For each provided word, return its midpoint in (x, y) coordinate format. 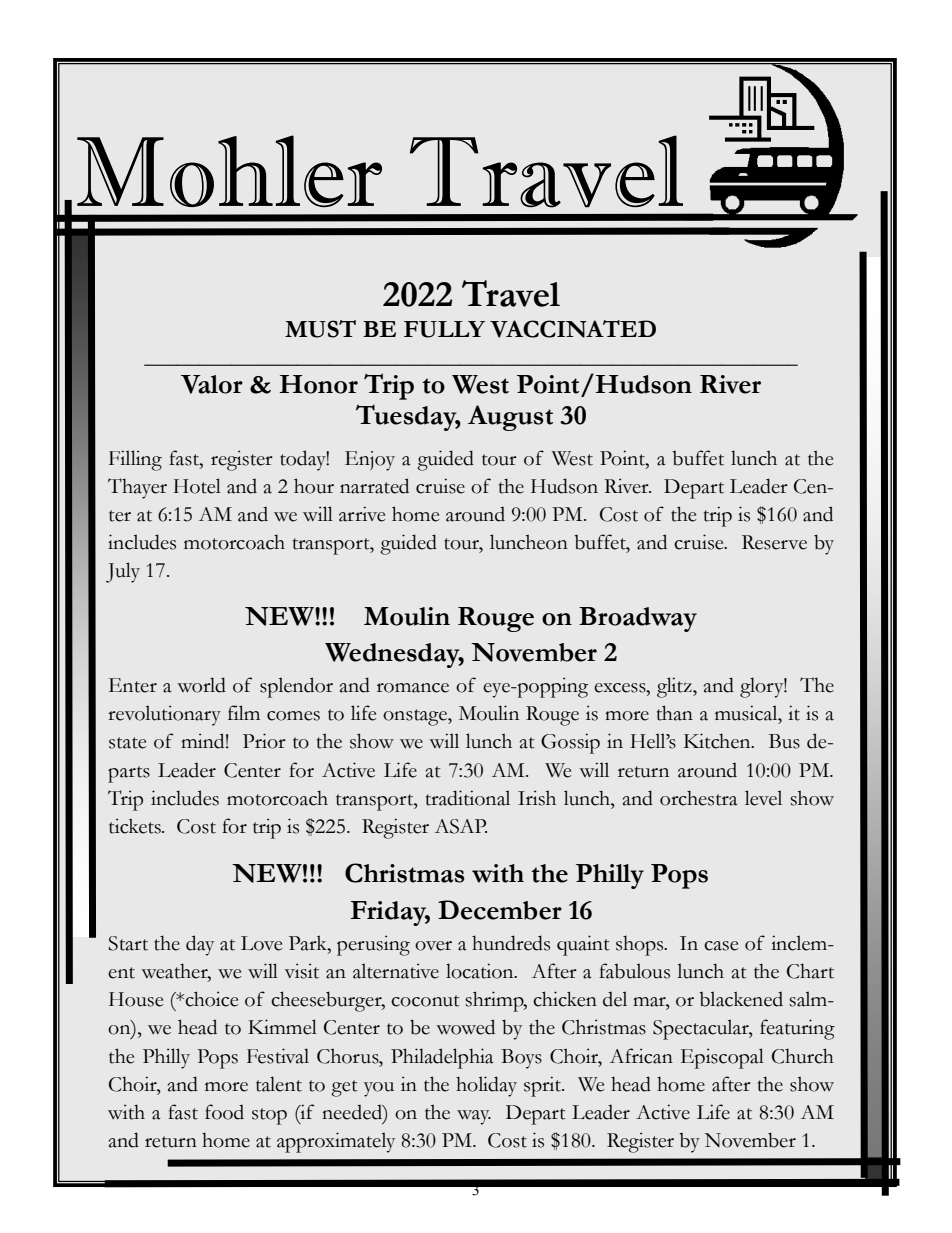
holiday (486, 1086)
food (224, 1112)
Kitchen (718, 741)
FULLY (444, 329)
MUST (320, 329)
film (244, 712)
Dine (508, 783)
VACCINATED (573, 329)
